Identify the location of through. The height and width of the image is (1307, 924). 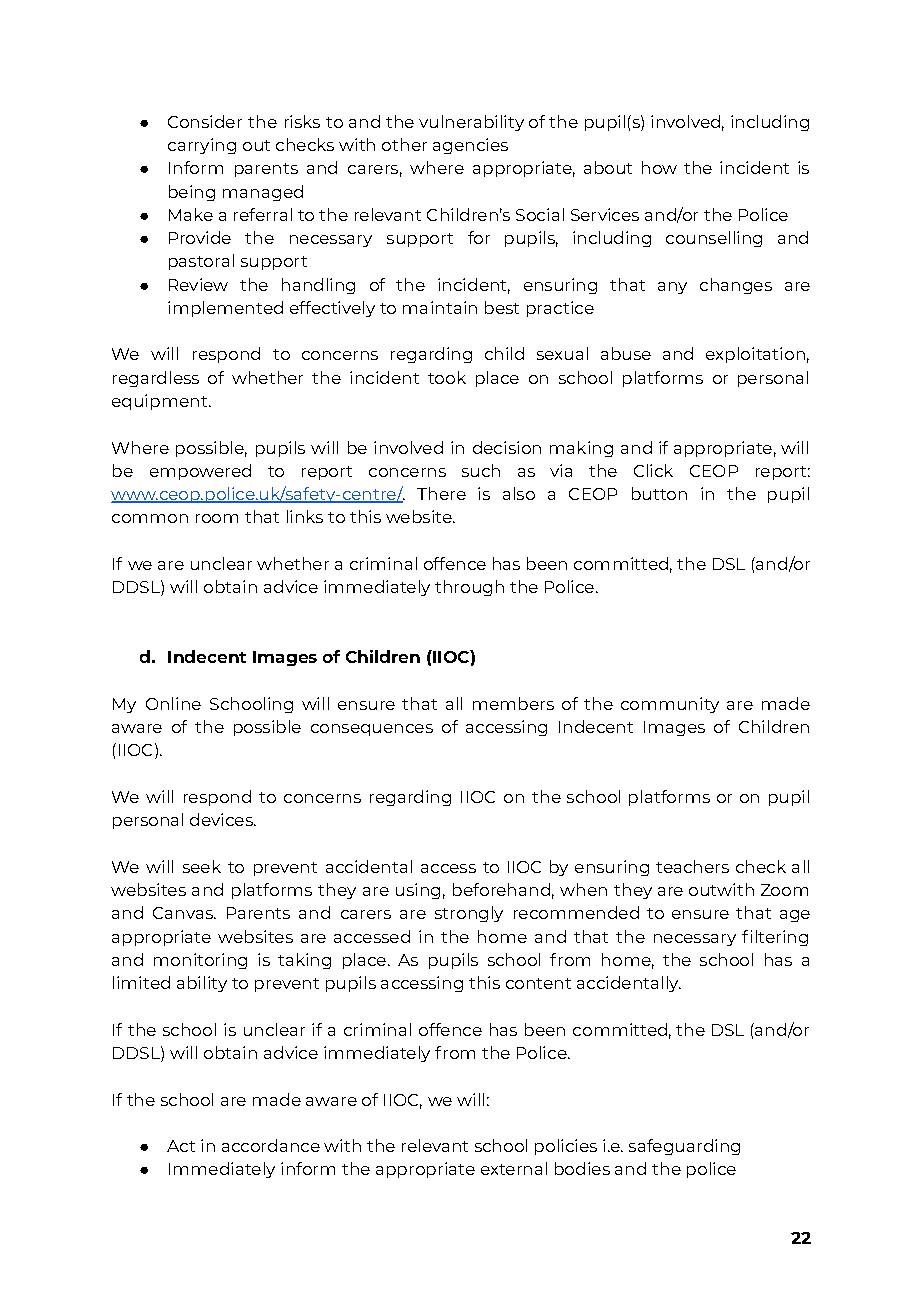
(469, 588).
